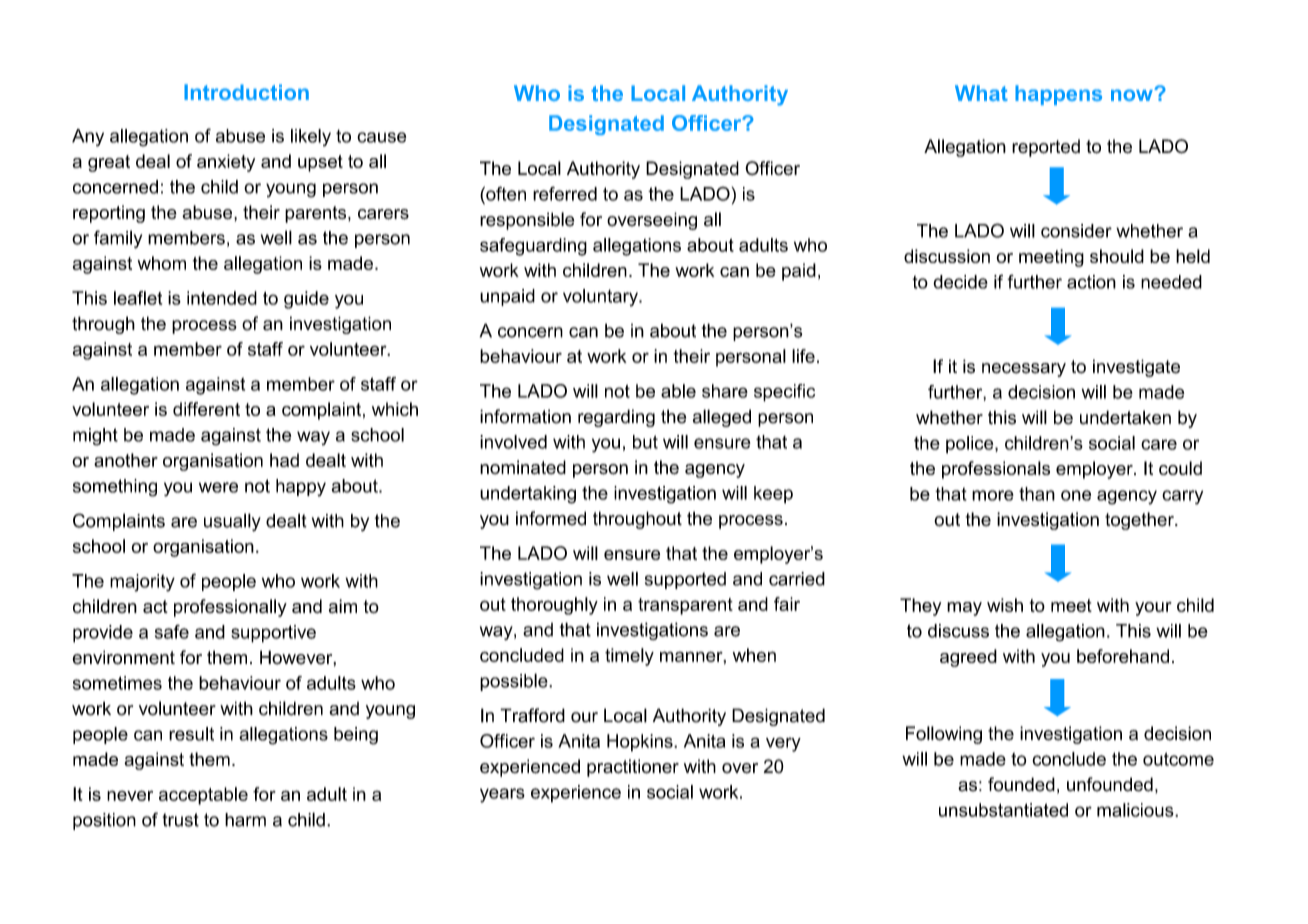  I want to click on referred, so click(565, 194).
